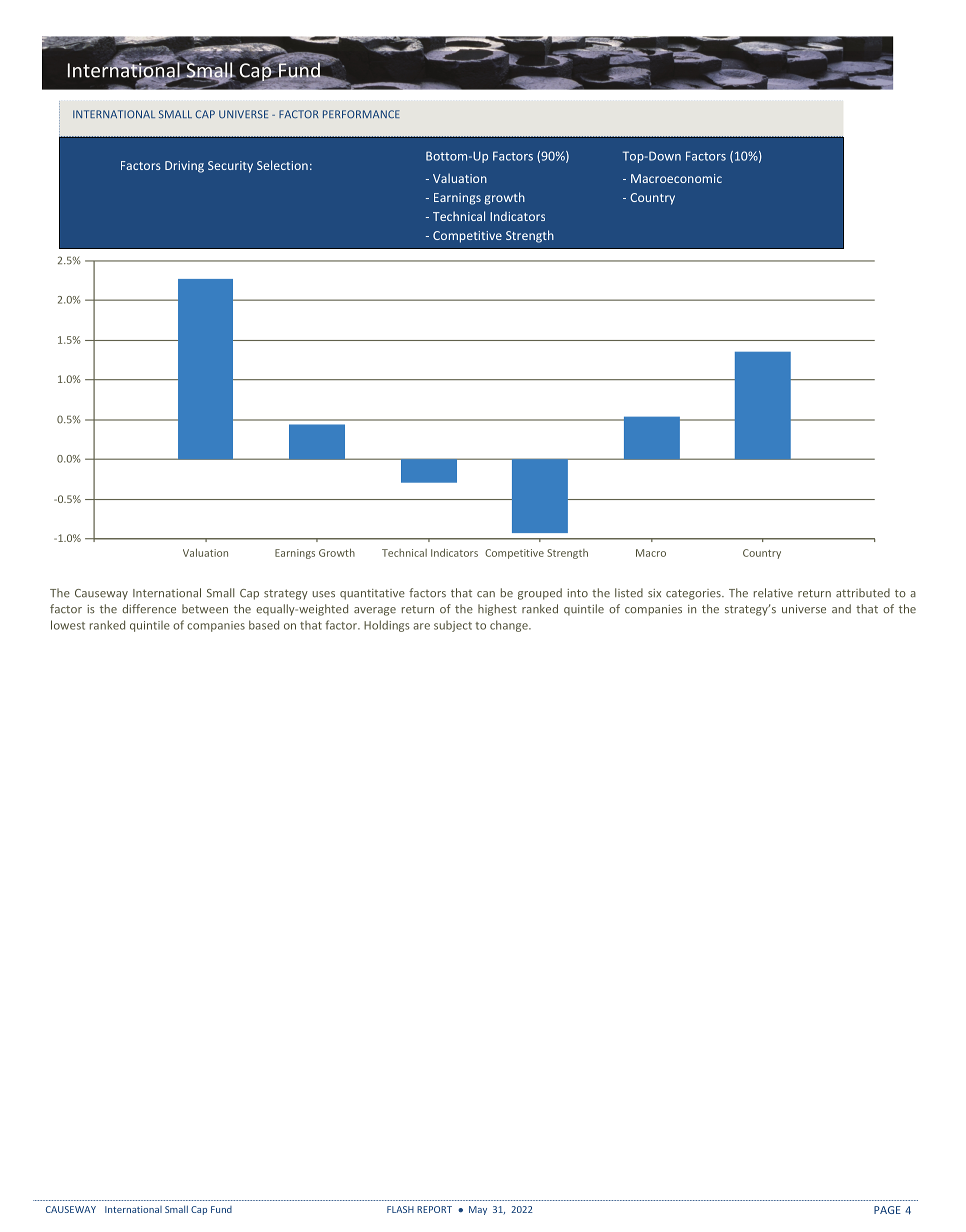  I want to click on Driving, so click(184, 167).
